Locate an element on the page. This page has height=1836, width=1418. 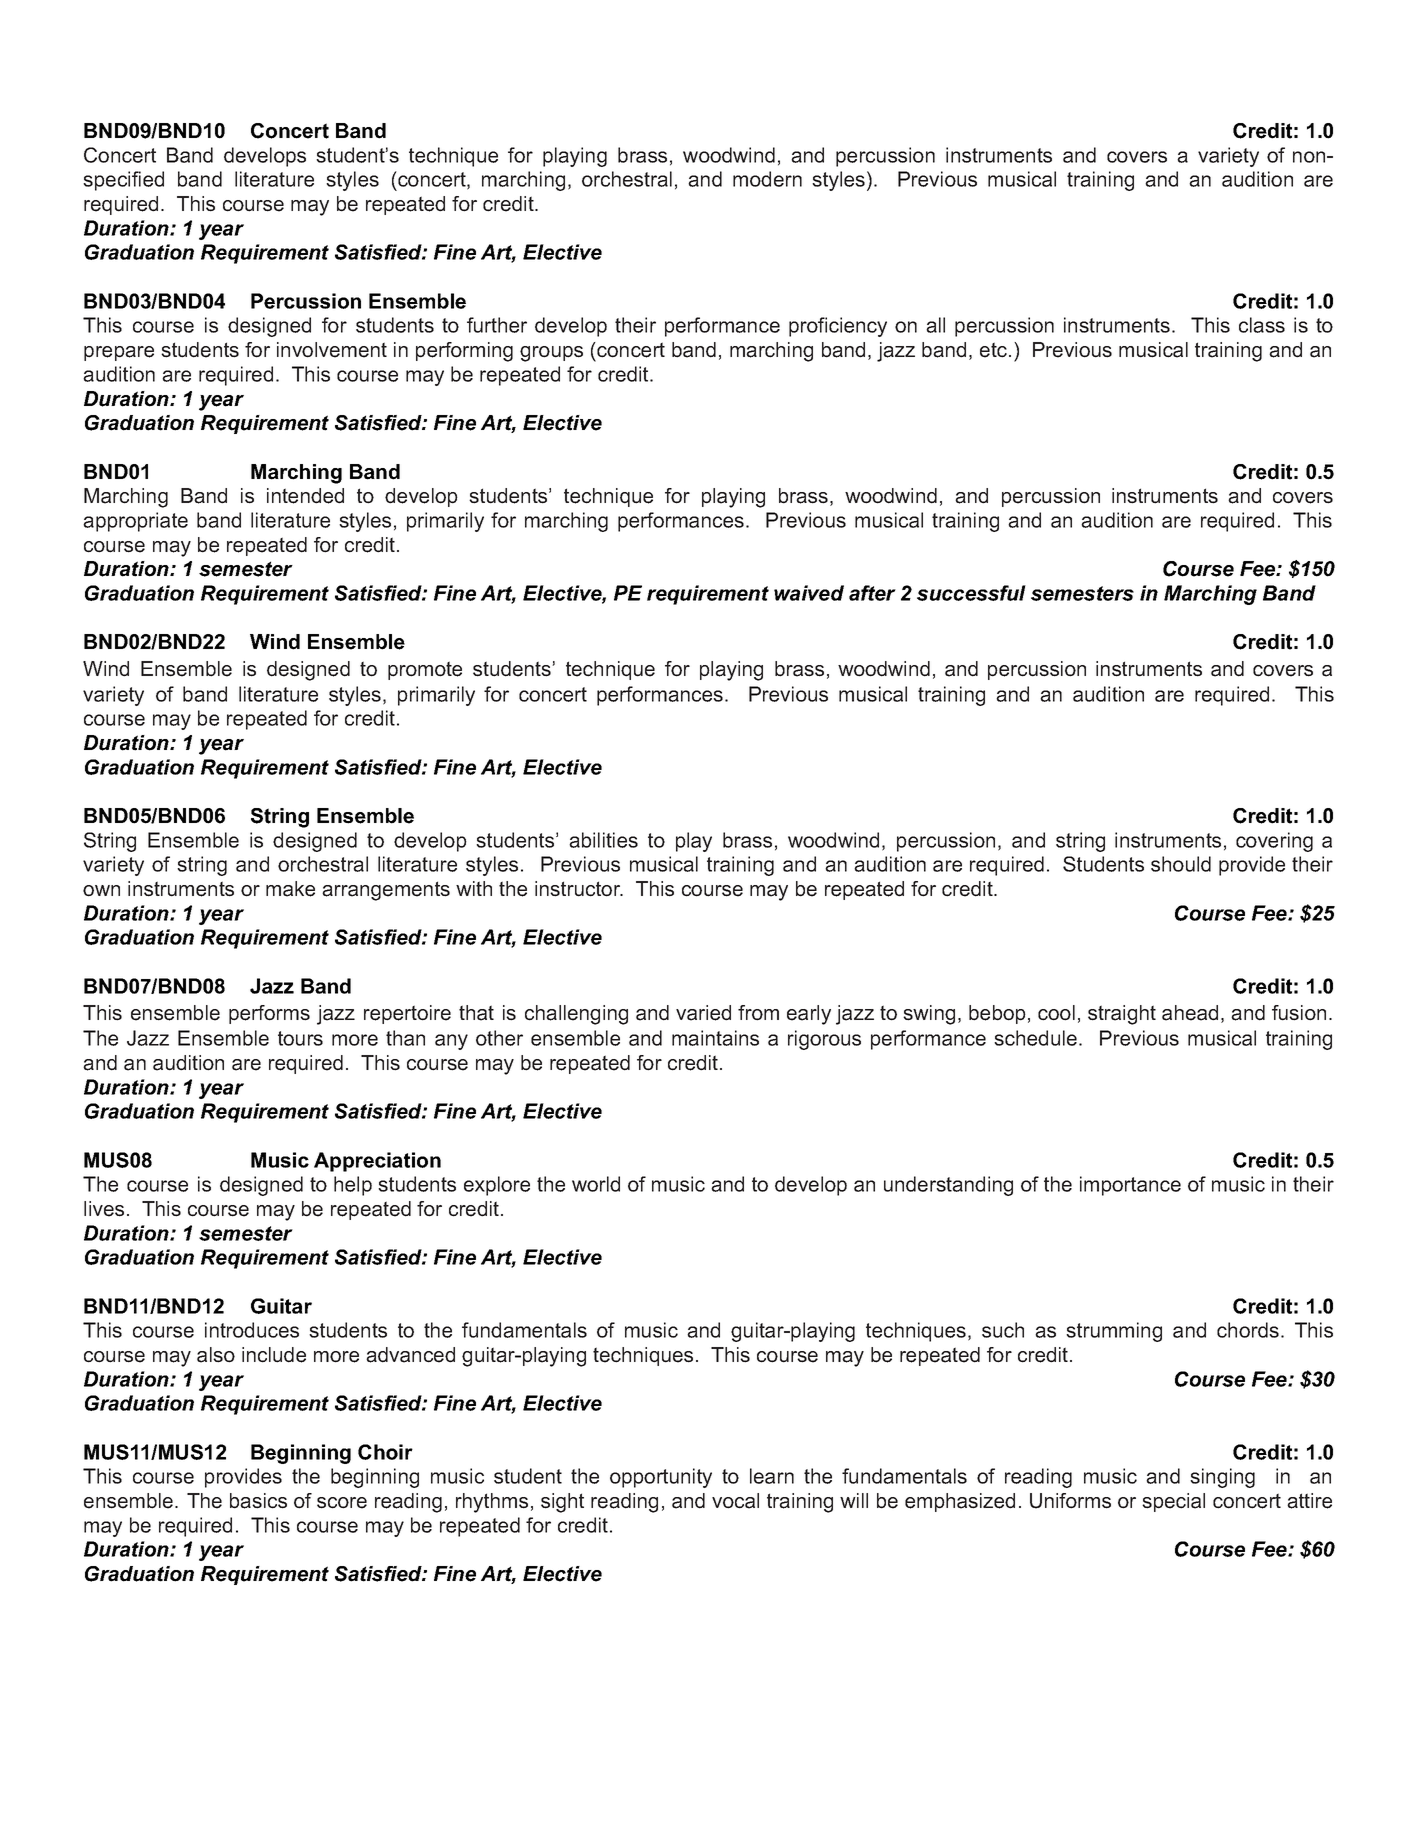
opportunity is located at coordinates (661, 1478).
